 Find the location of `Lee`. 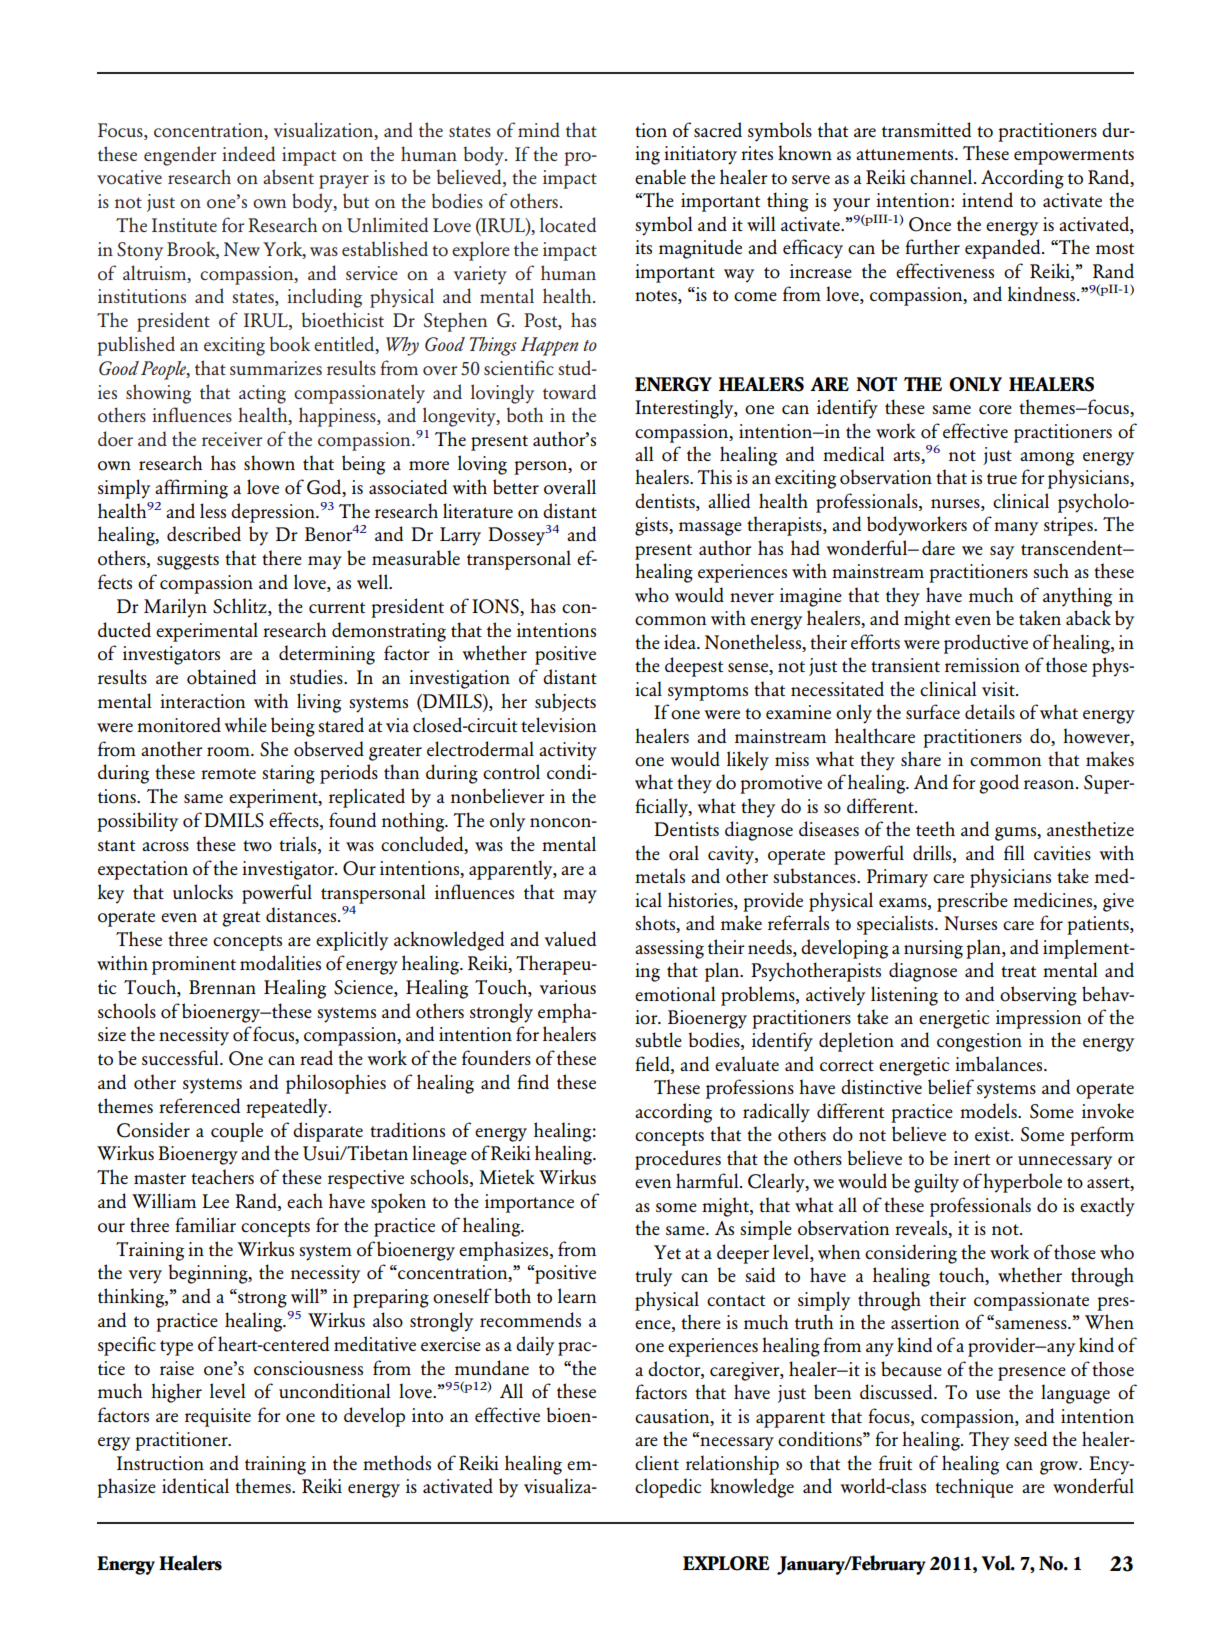

Lee is located at coordinates (215, 1201).
